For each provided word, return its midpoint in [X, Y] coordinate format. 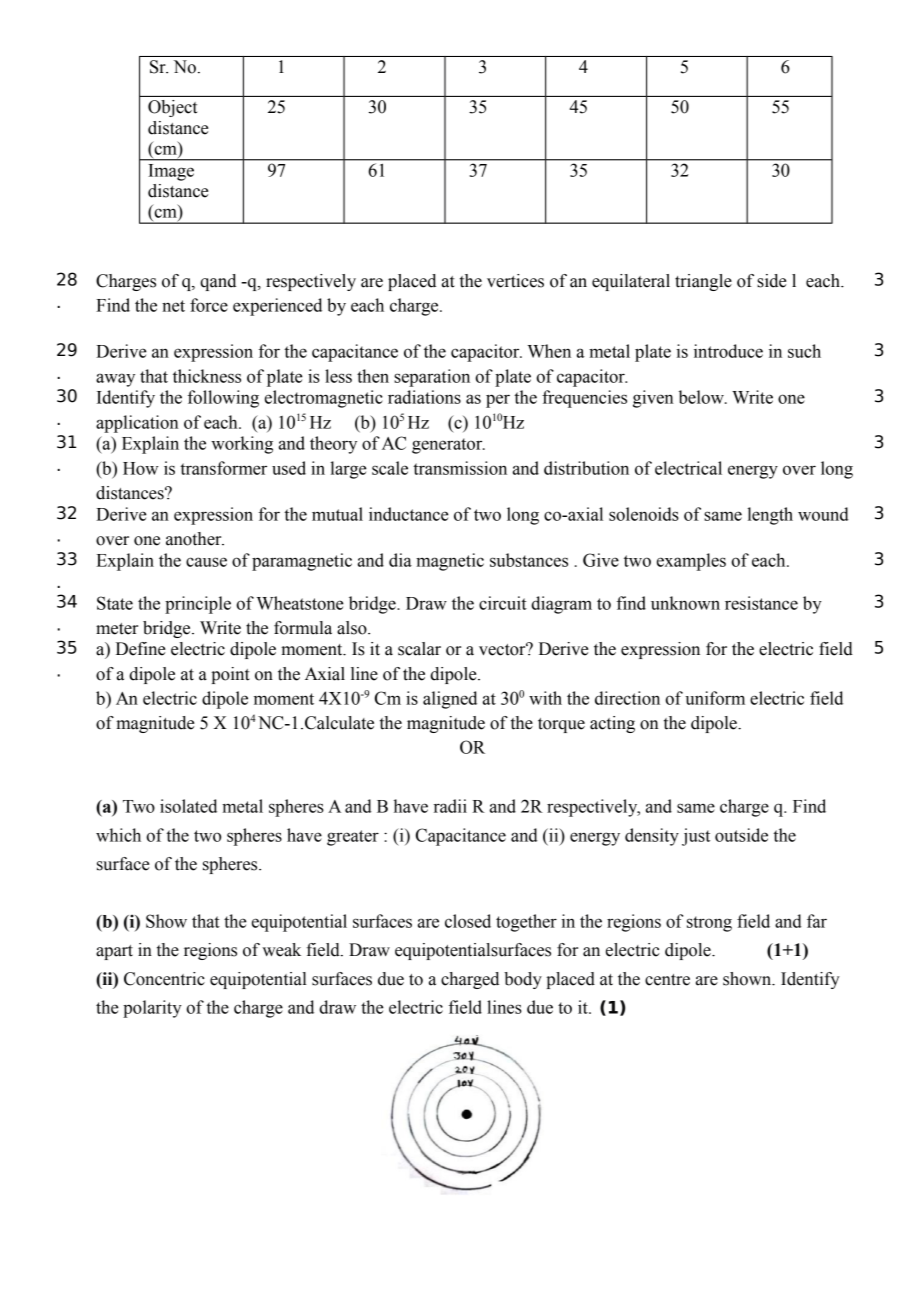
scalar [419, 649]
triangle [703, 282]
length [770, 516]
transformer [223, 468]
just [696, 837]
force [209, 305]
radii [450, 806]
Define [140, 649]
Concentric [164, 979]
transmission [460, 468]
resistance [761, 603]
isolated [188, 806]
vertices [515, 281]
